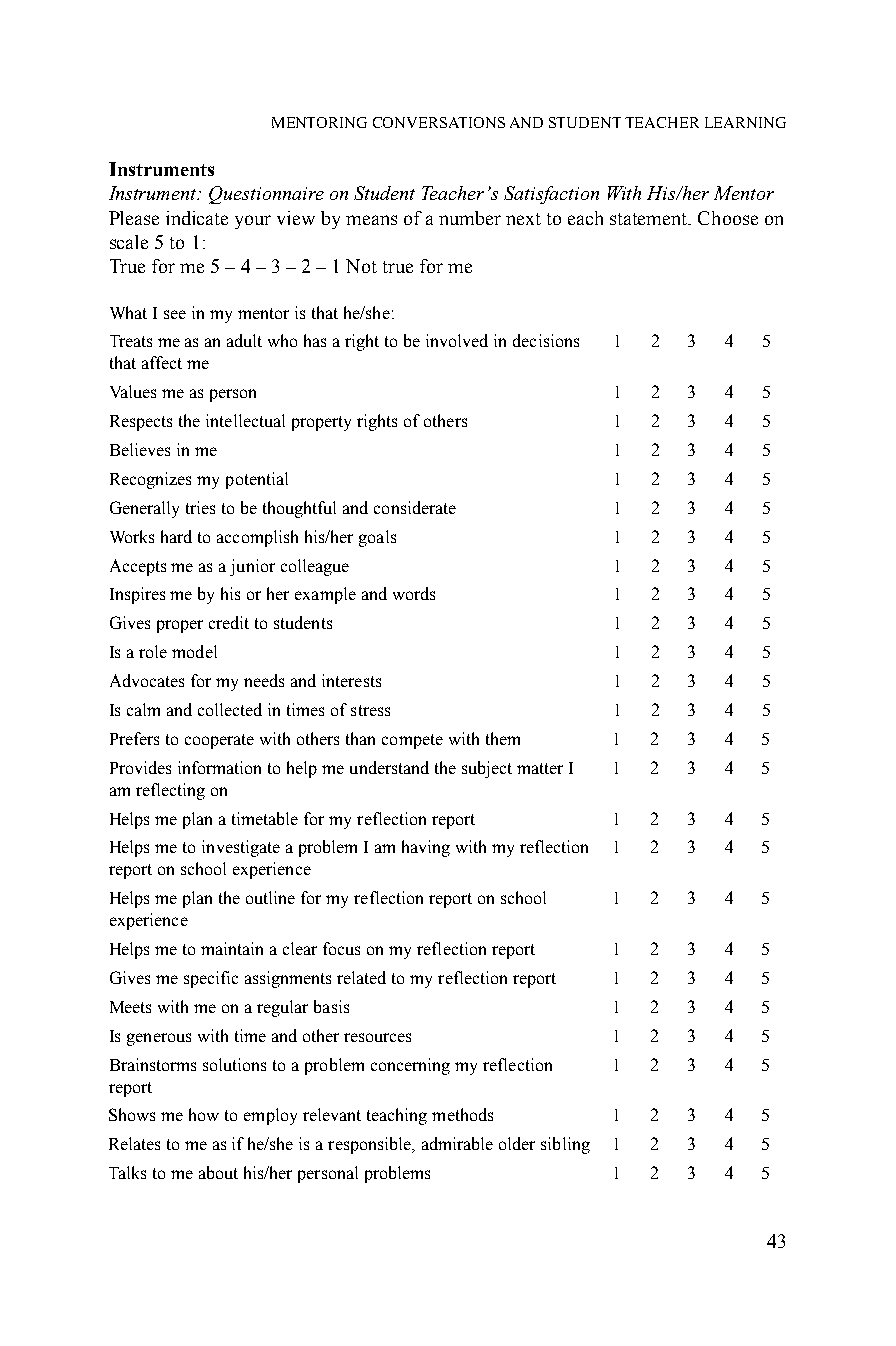 This image has height=1346, width=896. What do you see at coordinates (457, 340) in the image?
I see `involved` at bounding box center [457, 340].
